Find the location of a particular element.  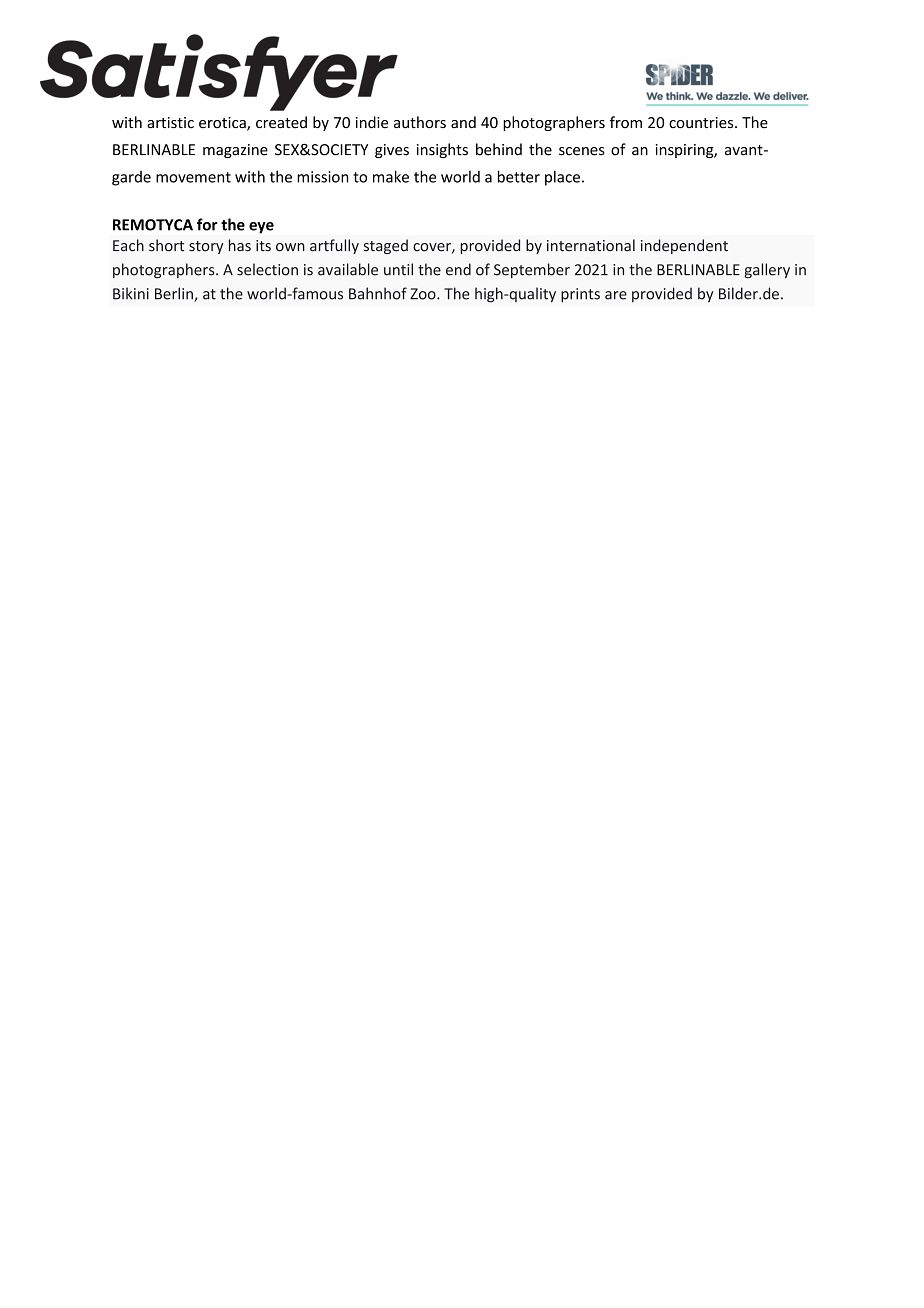

countries is located at coordinates (702, 123).
